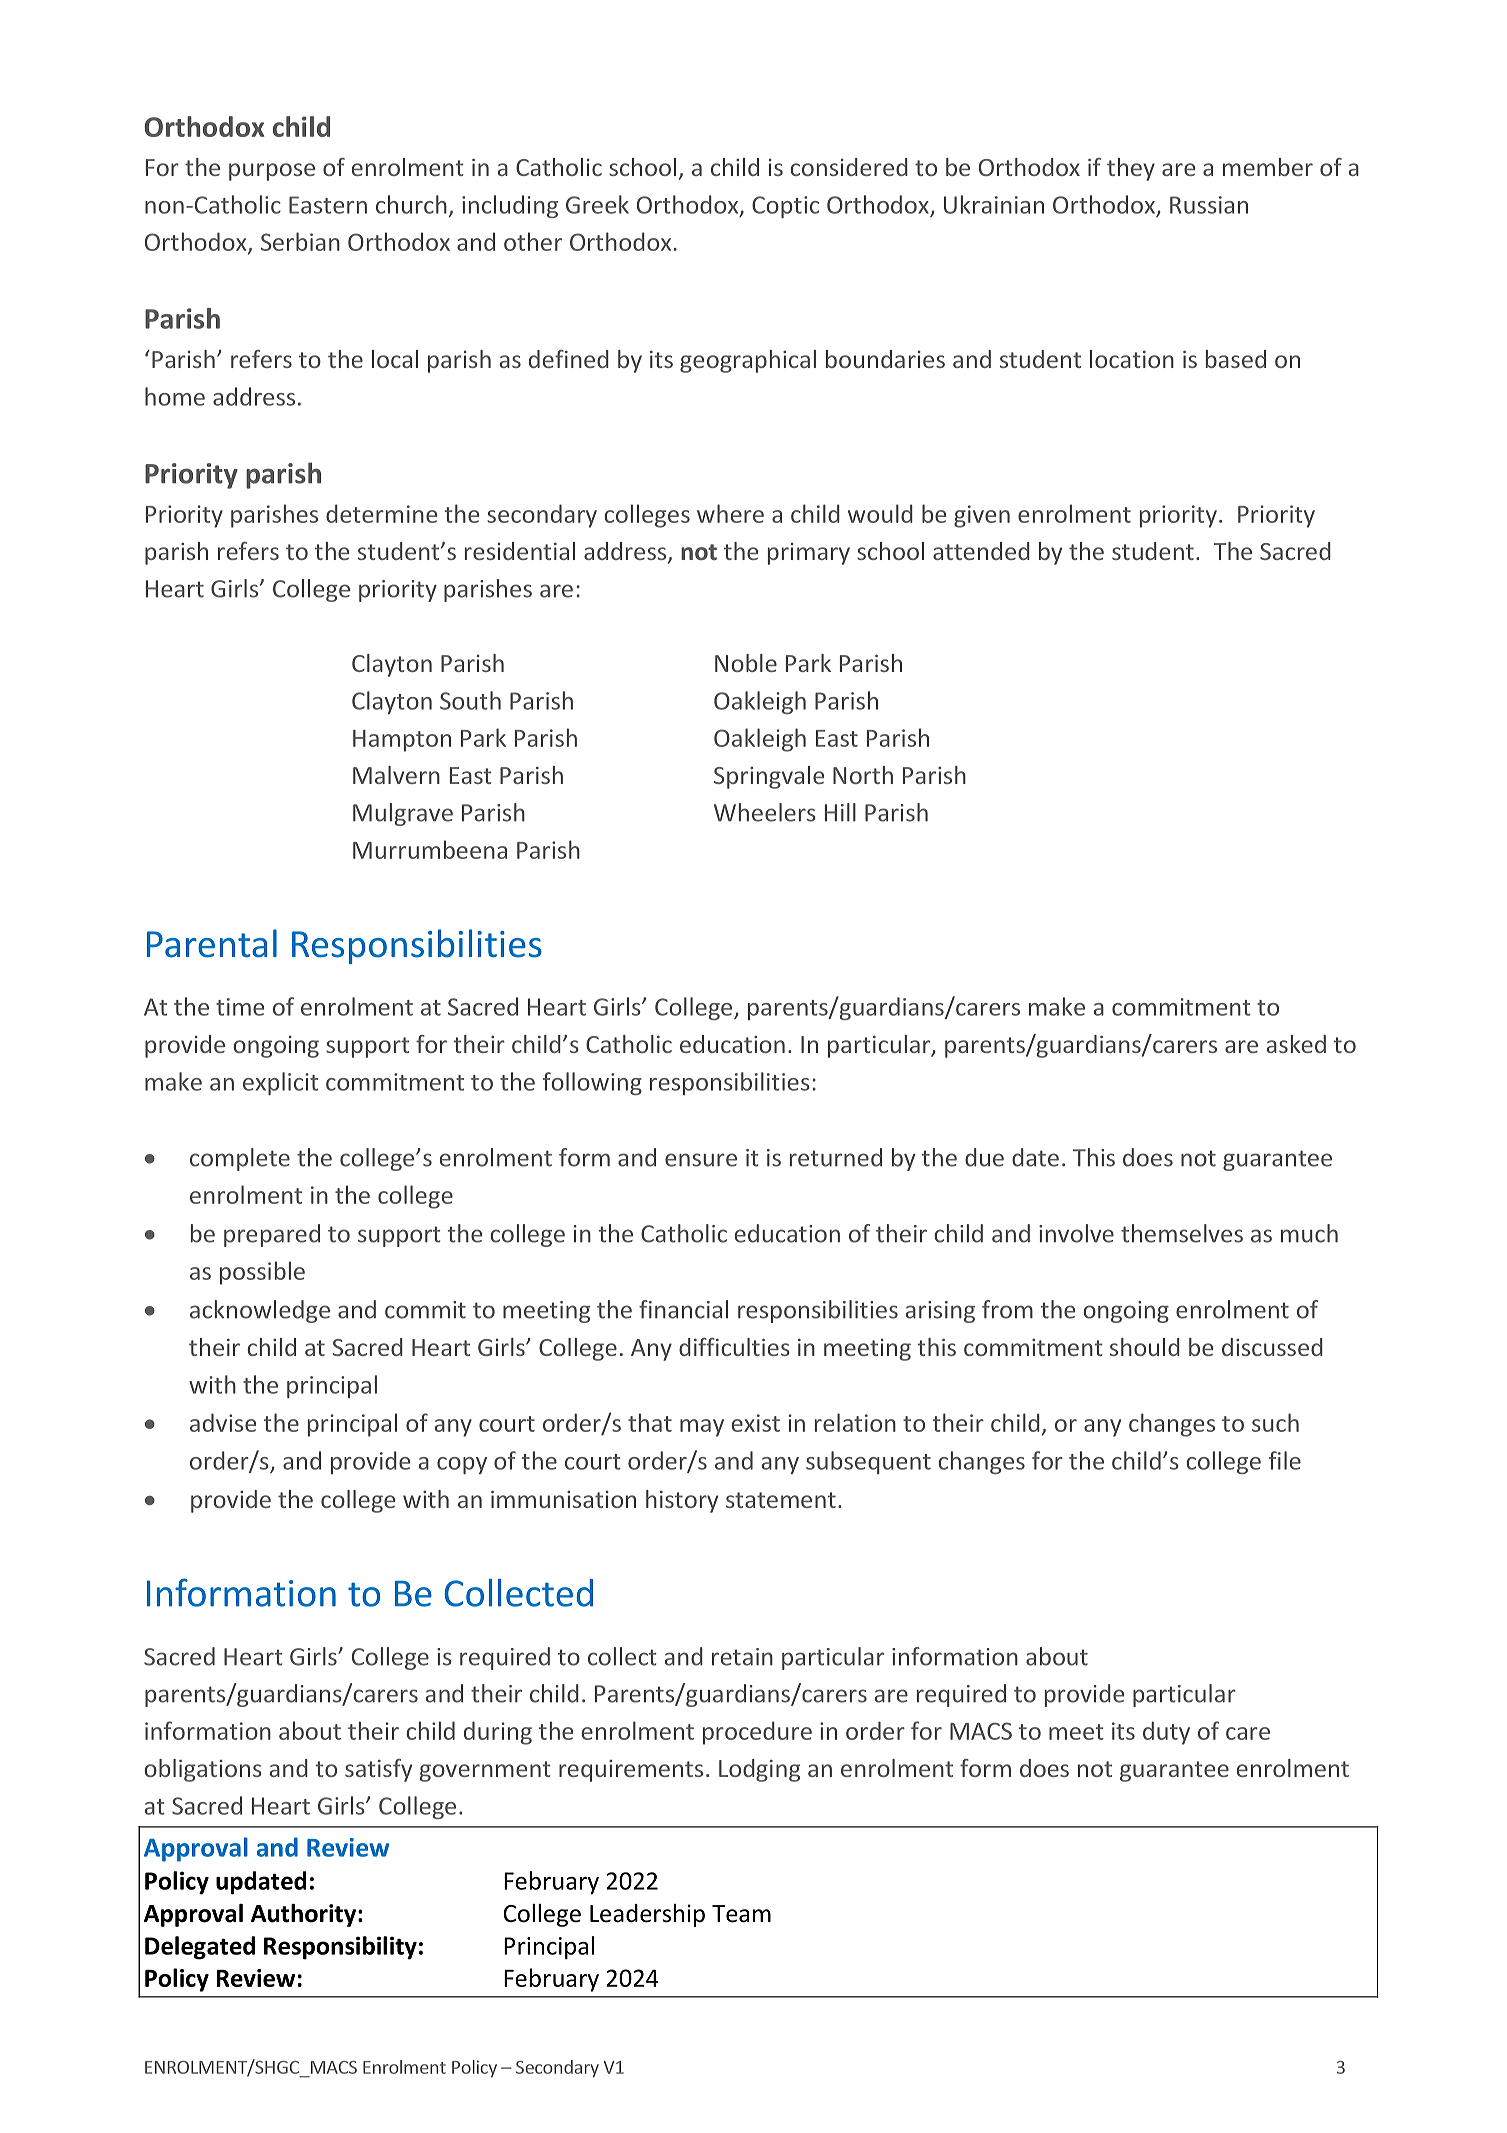 This screenshot has height=2133, width=1507. Describe the element at coordinates (781, 1500) in the screenshot. I see `statement` at that location.
